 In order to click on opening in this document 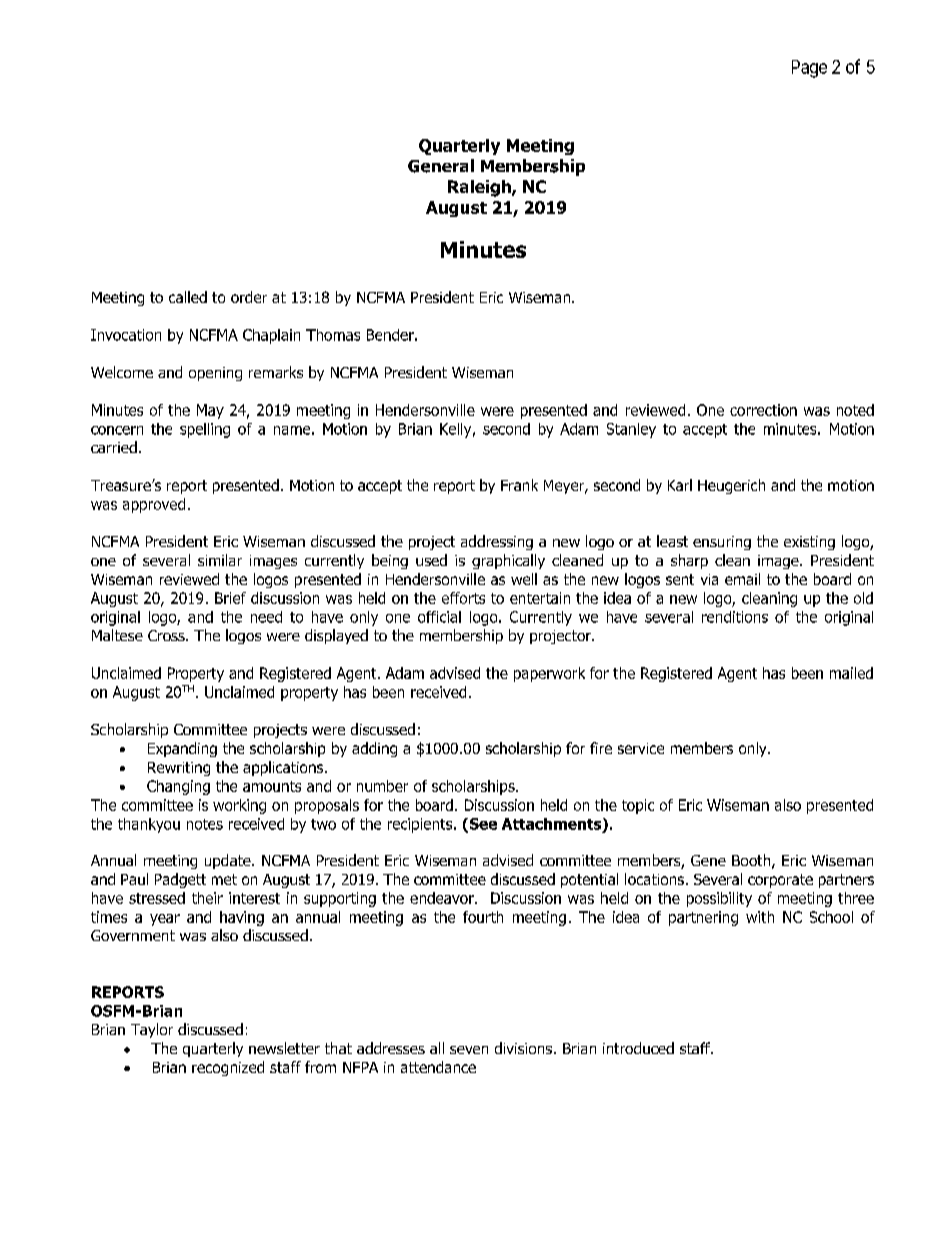, I will do `click(215, 374)`.
